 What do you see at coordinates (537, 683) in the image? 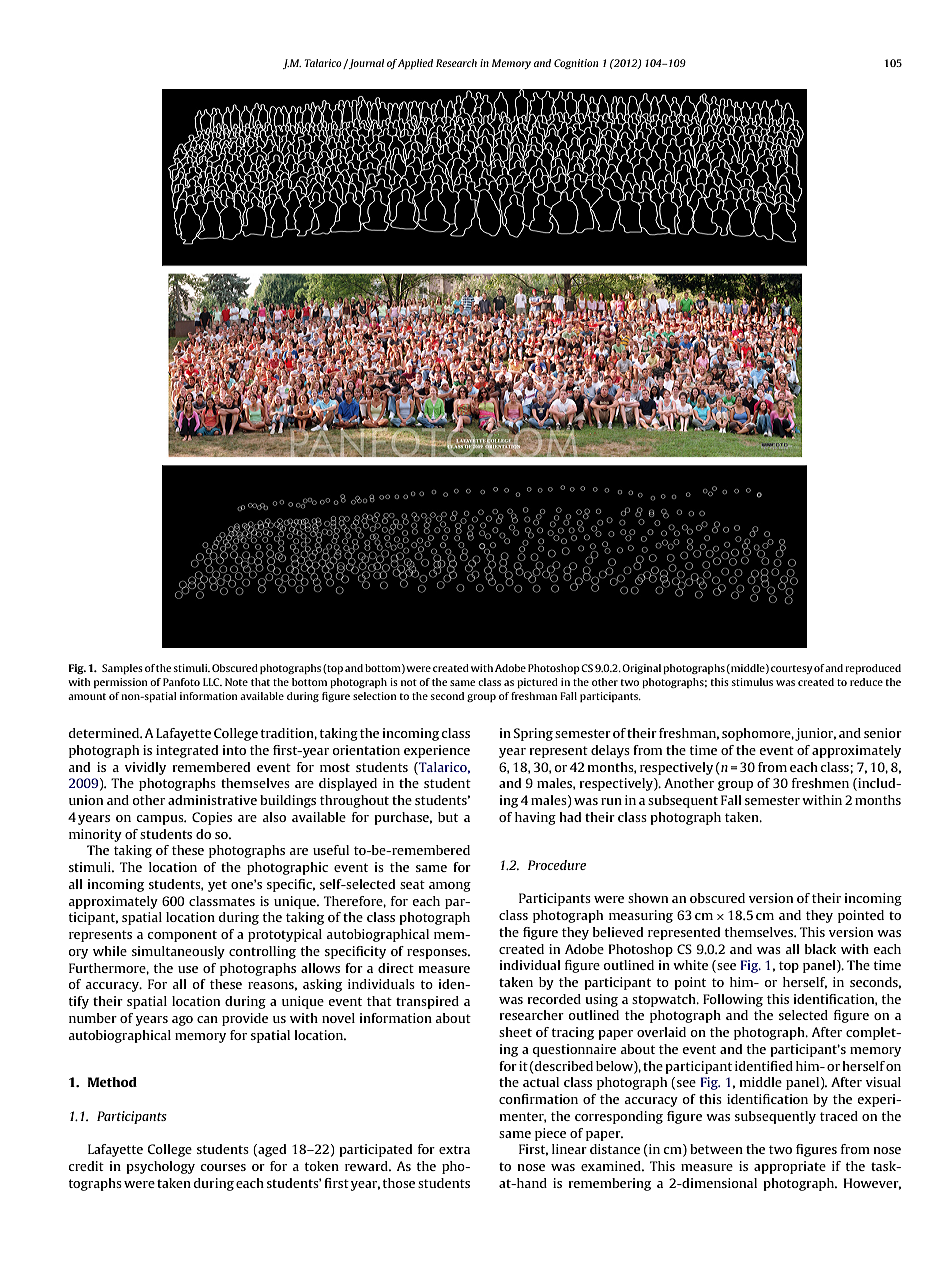
I see `pictured` at bounding box center [537, 683].
